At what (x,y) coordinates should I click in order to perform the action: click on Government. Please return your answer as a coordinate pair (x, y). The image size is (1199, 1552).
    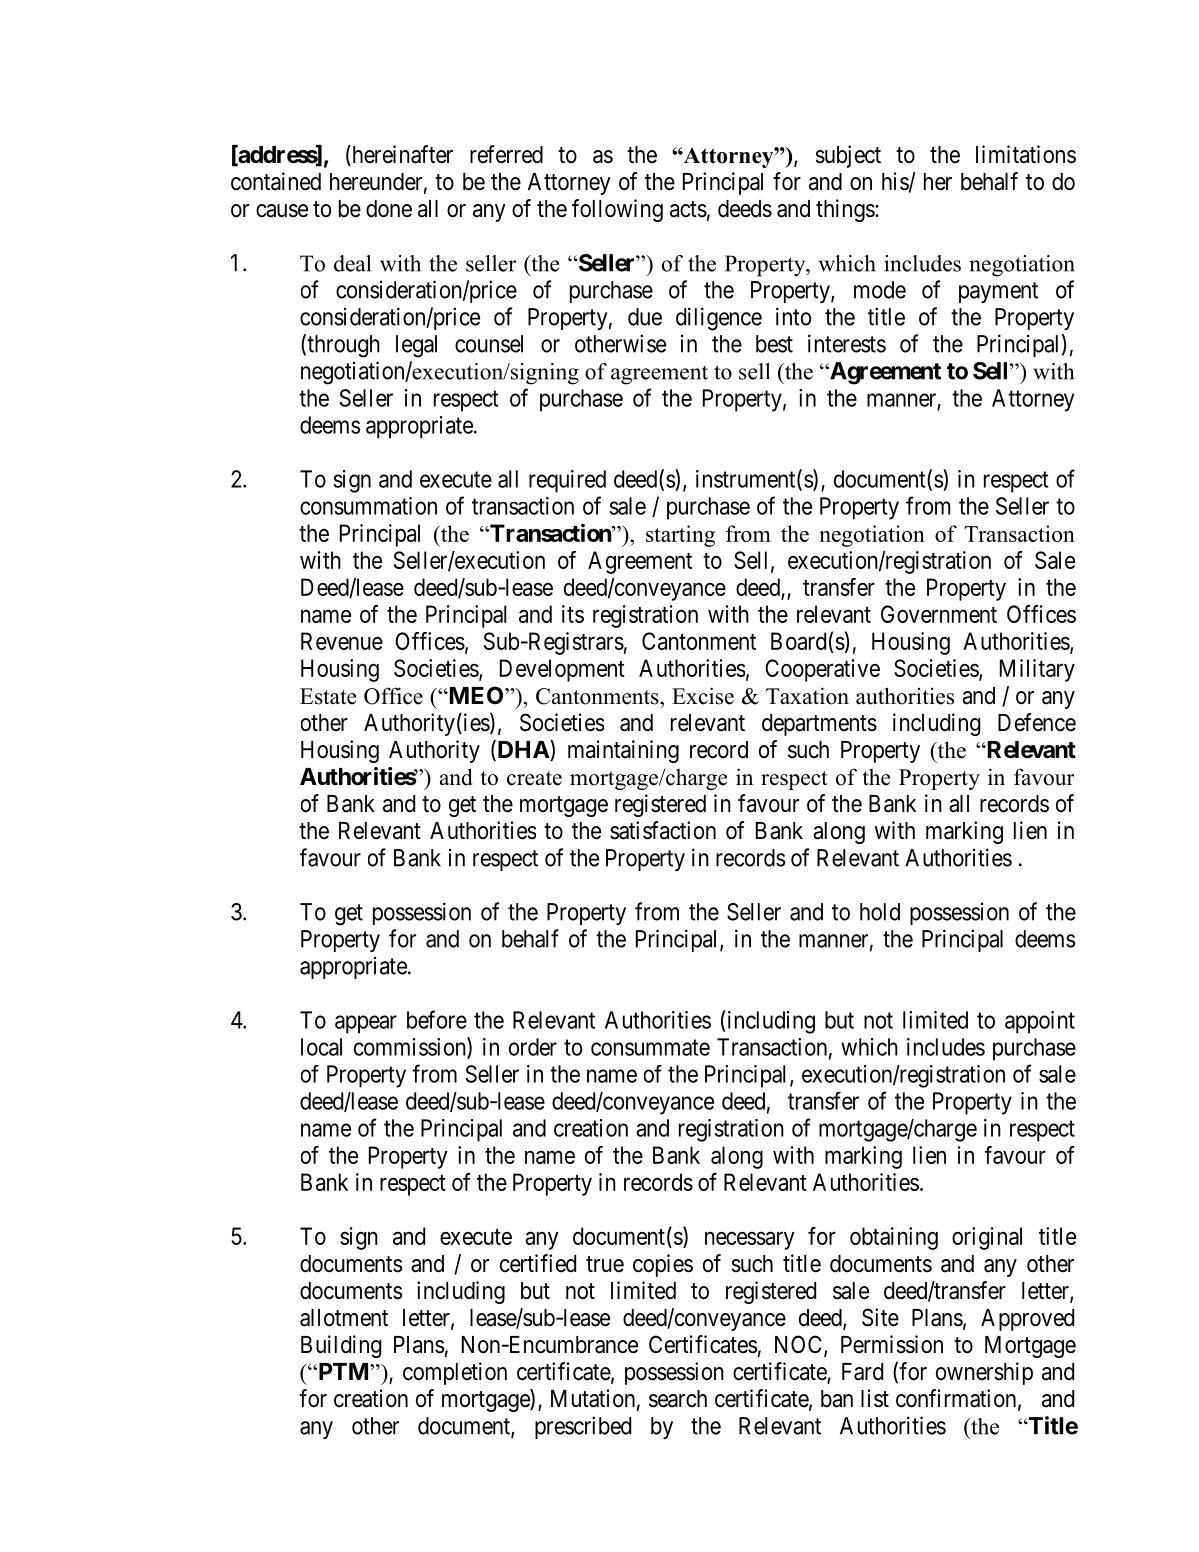
    Looking at the image, I should click on (939, 614).
